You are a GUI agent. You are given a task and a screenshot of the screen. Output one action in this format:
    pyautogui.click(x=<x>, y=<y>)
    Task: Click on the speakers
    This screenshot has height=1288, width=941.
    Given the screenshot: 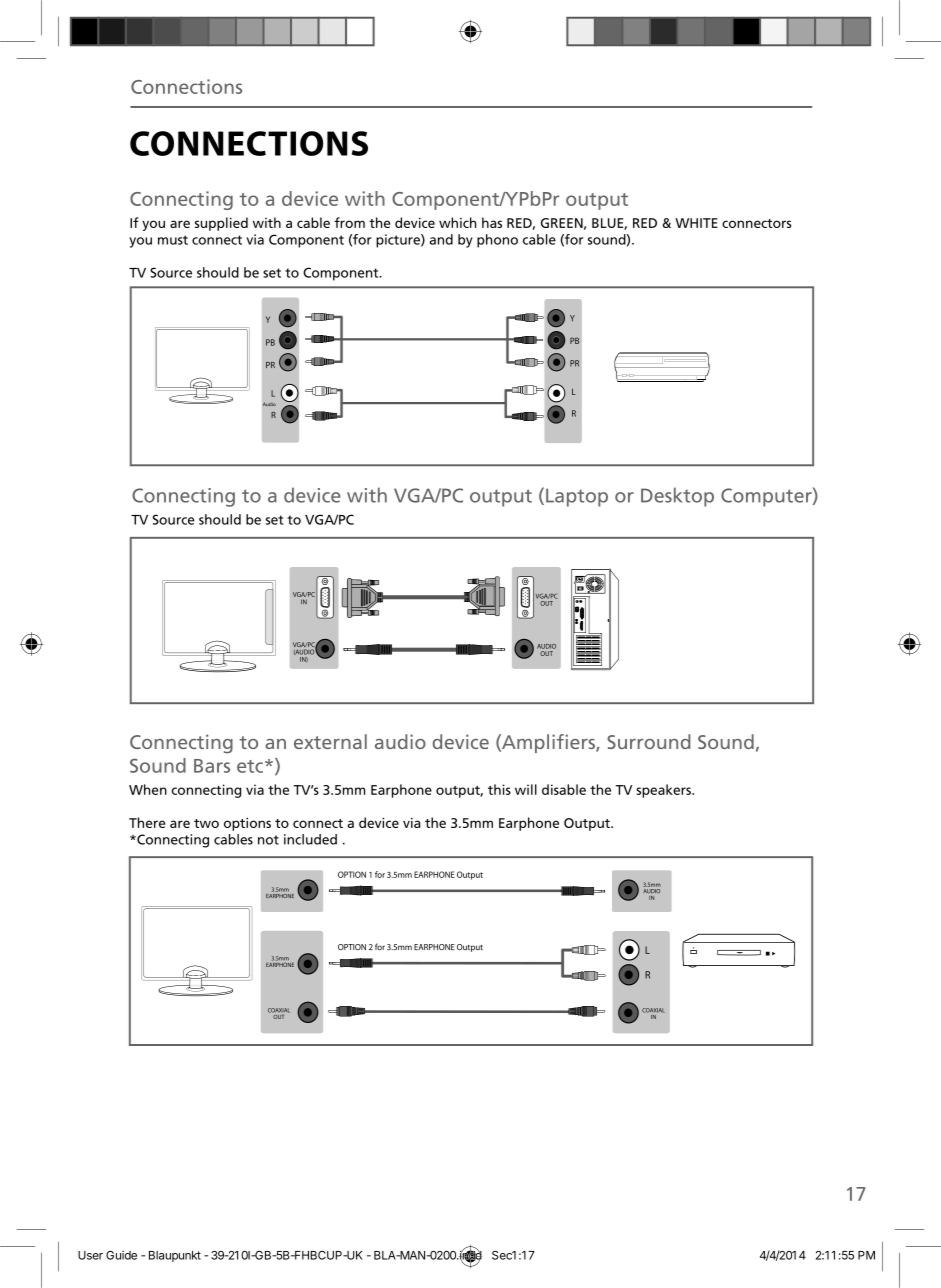 What is the action you would take?
    pyautogui.click(x=664, y=791)
